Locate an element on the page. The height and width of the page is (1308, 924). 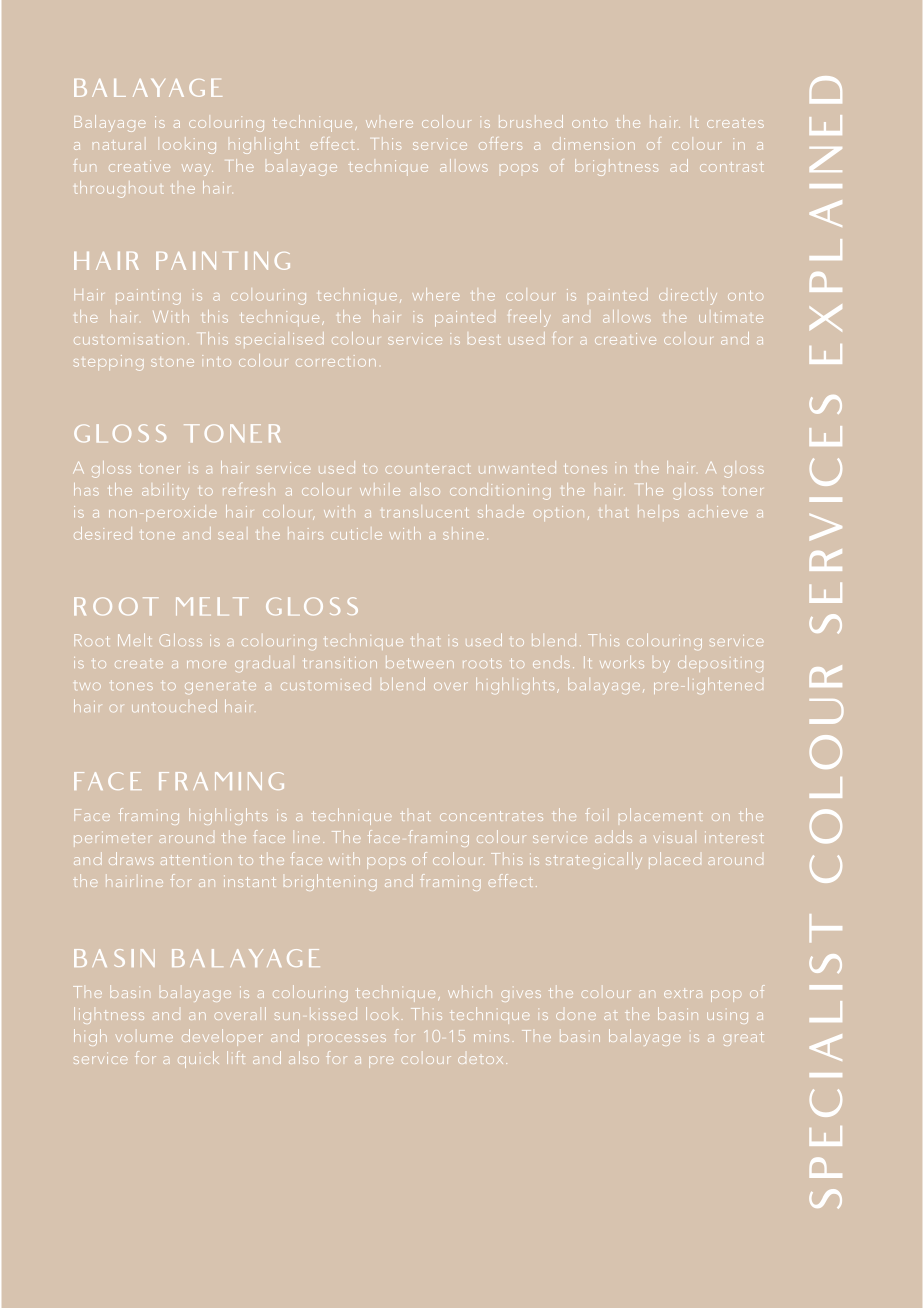
helps is located at coordinates (658, 514).
